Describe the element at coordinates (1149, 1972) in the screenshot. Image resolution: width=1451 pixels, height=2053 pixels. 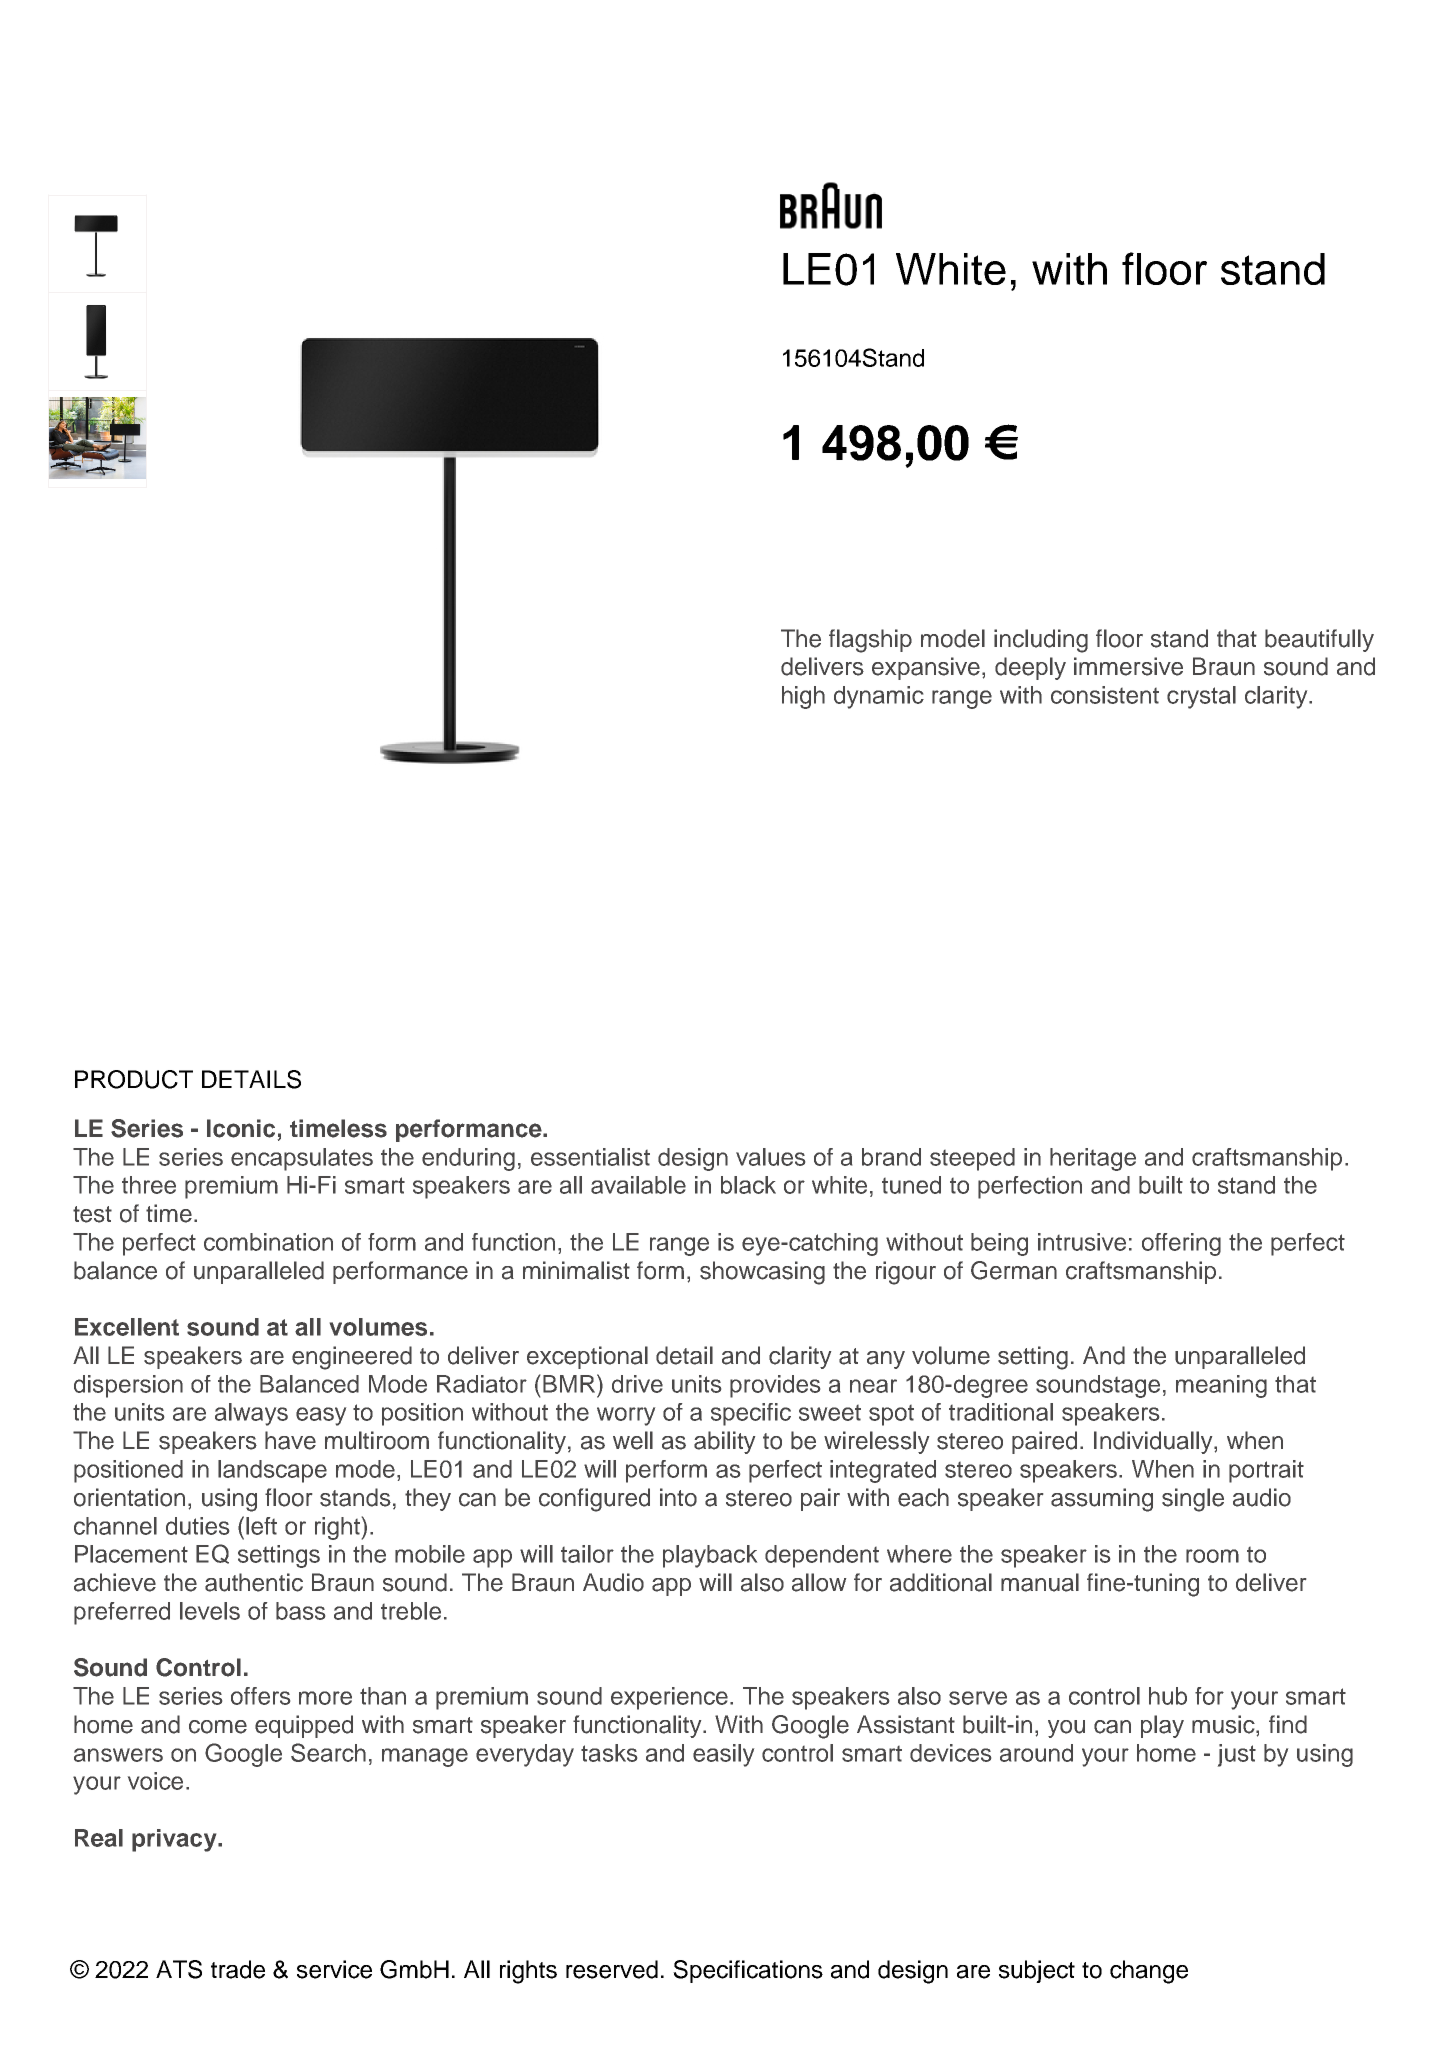
I see `change` at that location.
